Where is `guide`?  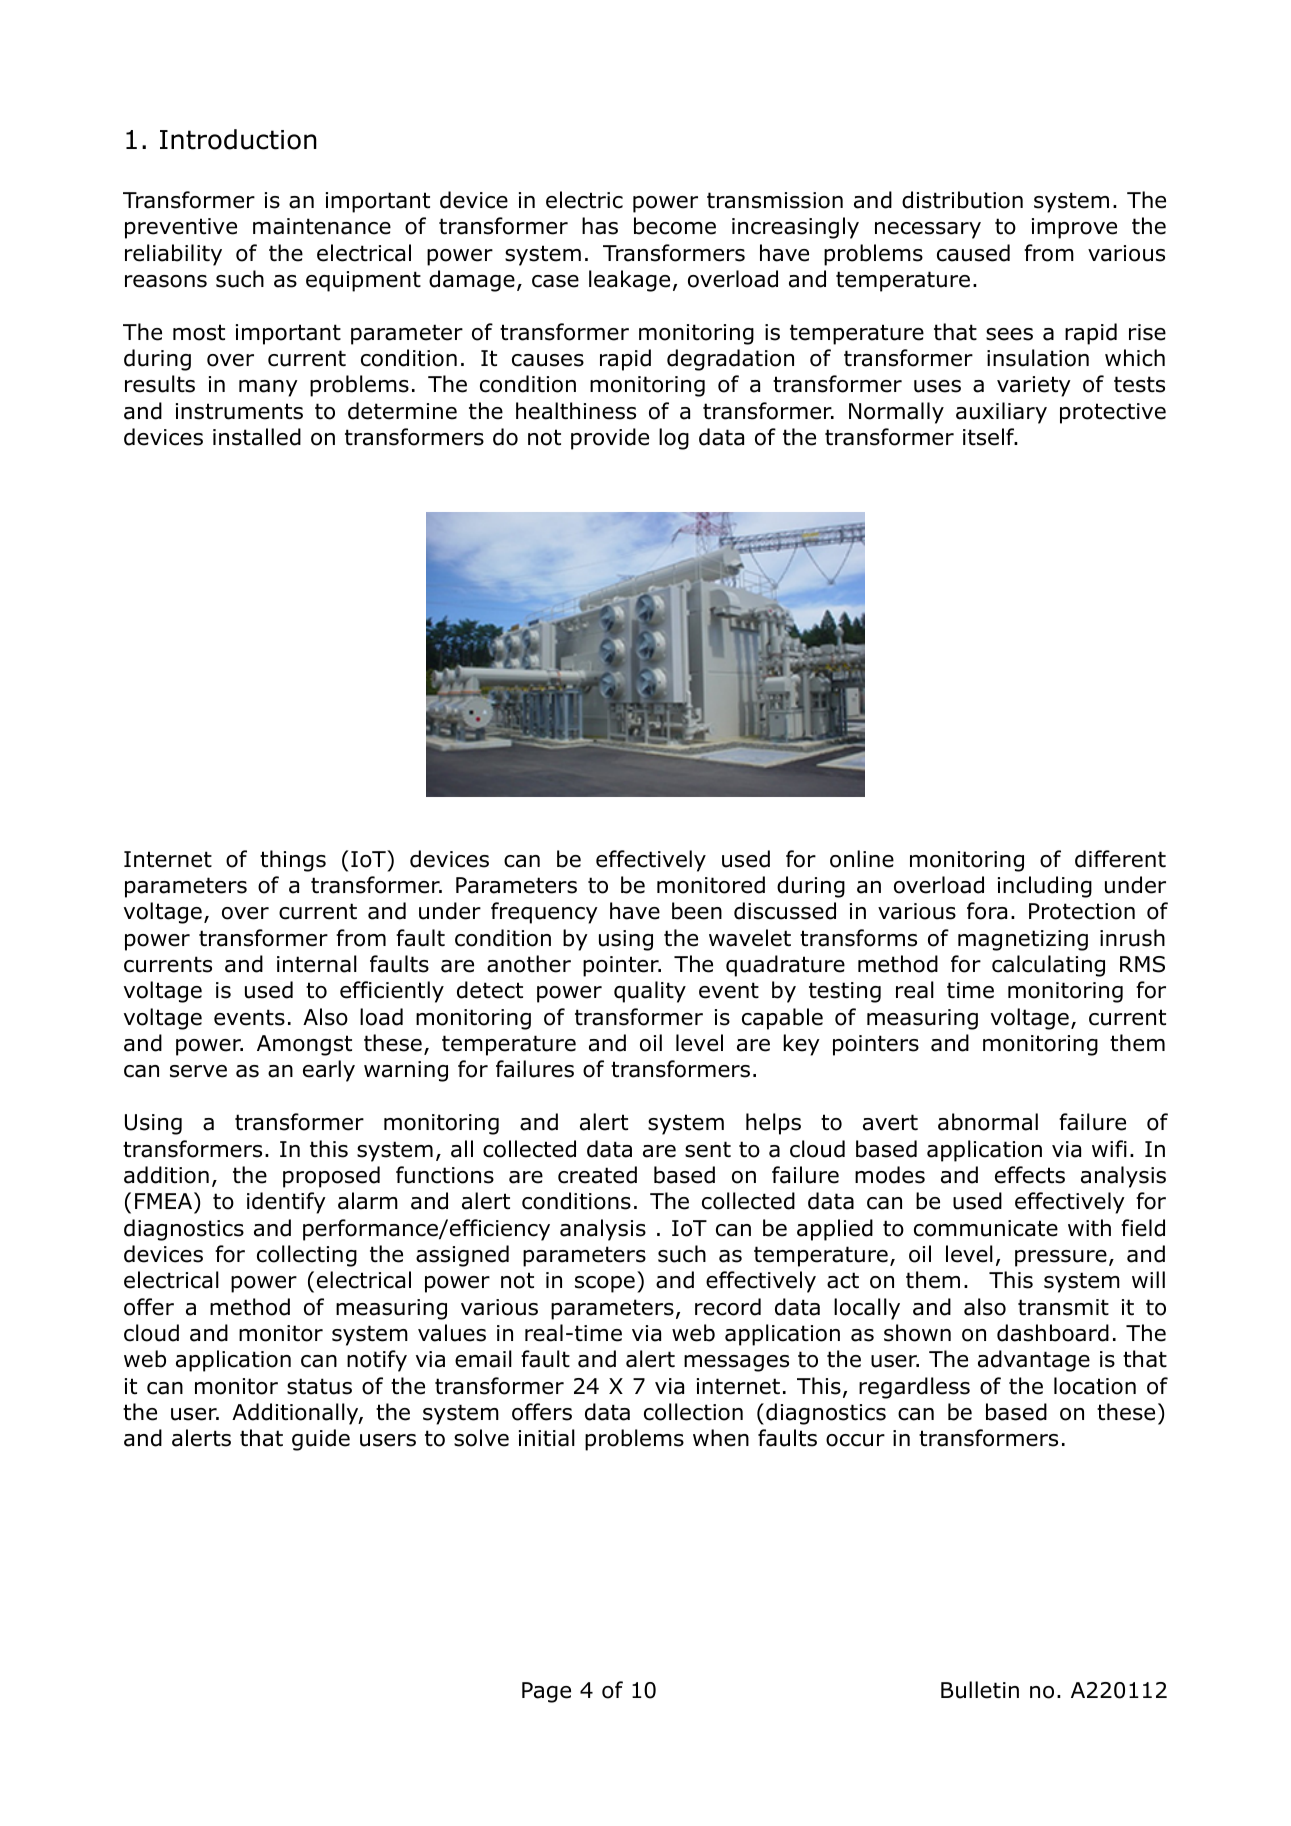 guide is located at coordinates (321, 1440).
